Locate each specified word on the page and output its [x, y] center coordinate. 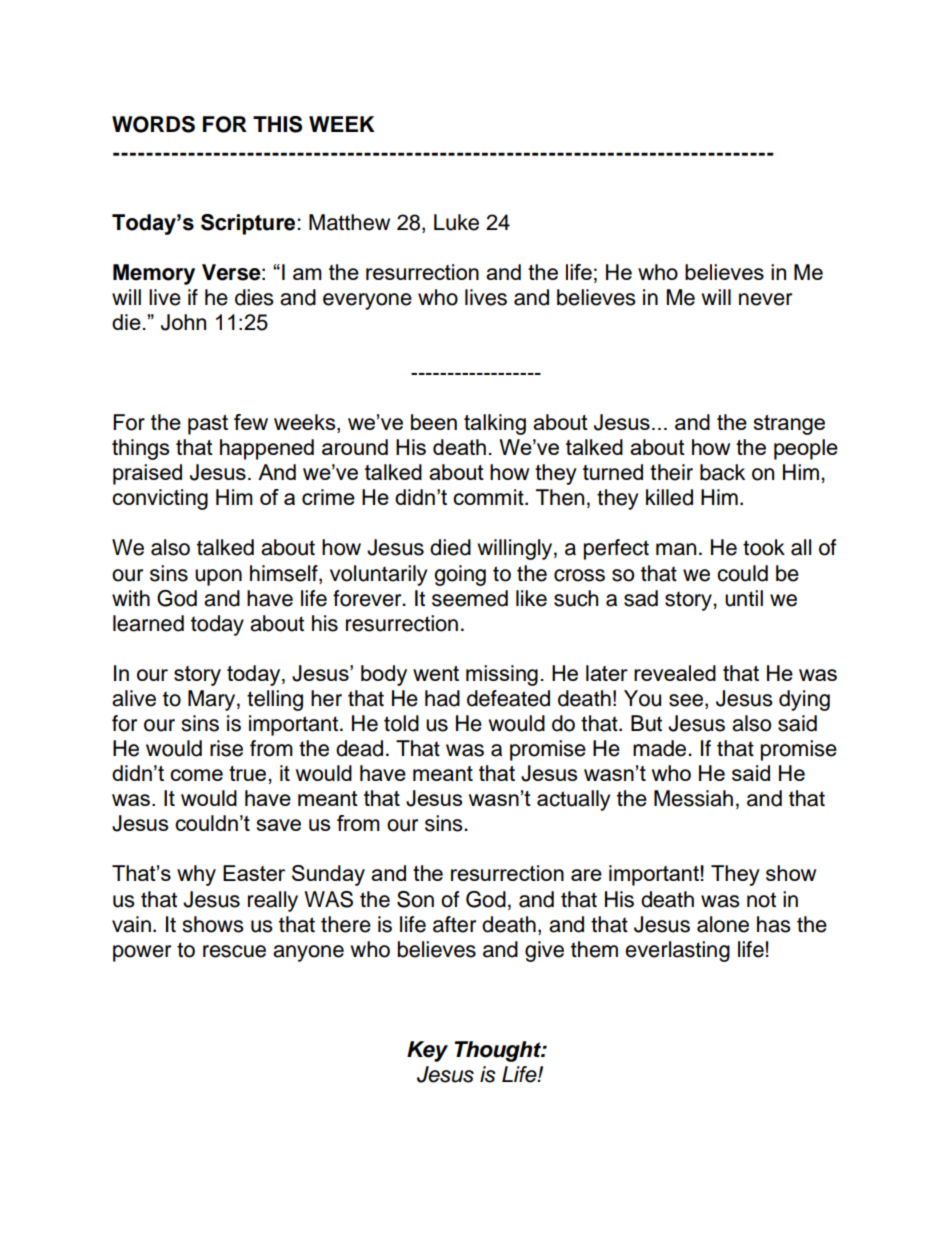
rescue [234, 951]
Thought [498, 1051]
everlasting [677, 951]
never [765, 299]
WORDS [153, 124]
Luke [456, 222]
